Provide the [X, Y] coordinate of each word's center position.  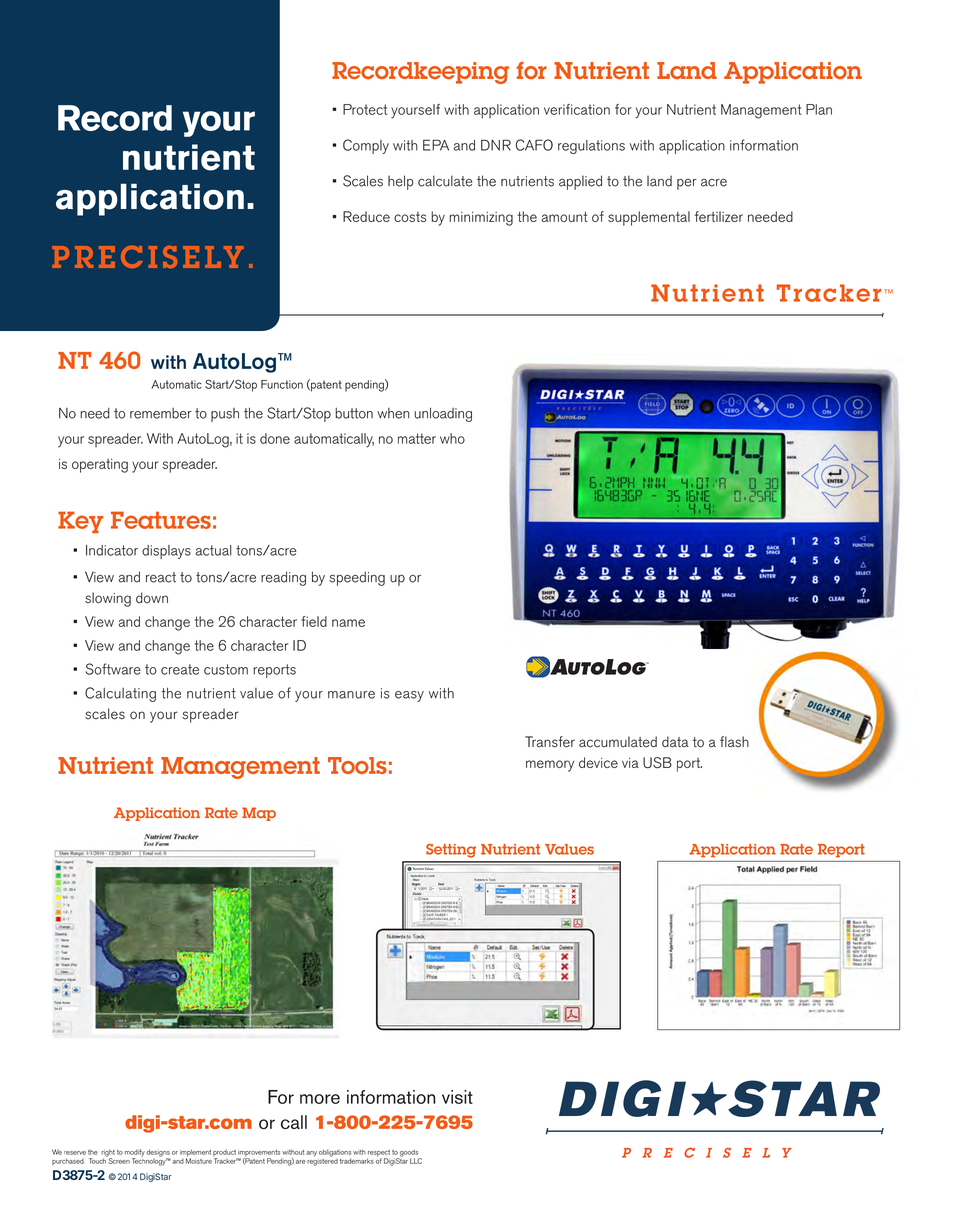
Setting [451, 851]
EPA [436, 145]
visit [457, 1097]
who [452, 438]
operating [100, 466]
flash [734, 742]
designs [158, 1154]
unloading [443, 414]
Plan [819, 109]
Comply [366, 146]
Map [259, 814]
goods [409, 1154]
